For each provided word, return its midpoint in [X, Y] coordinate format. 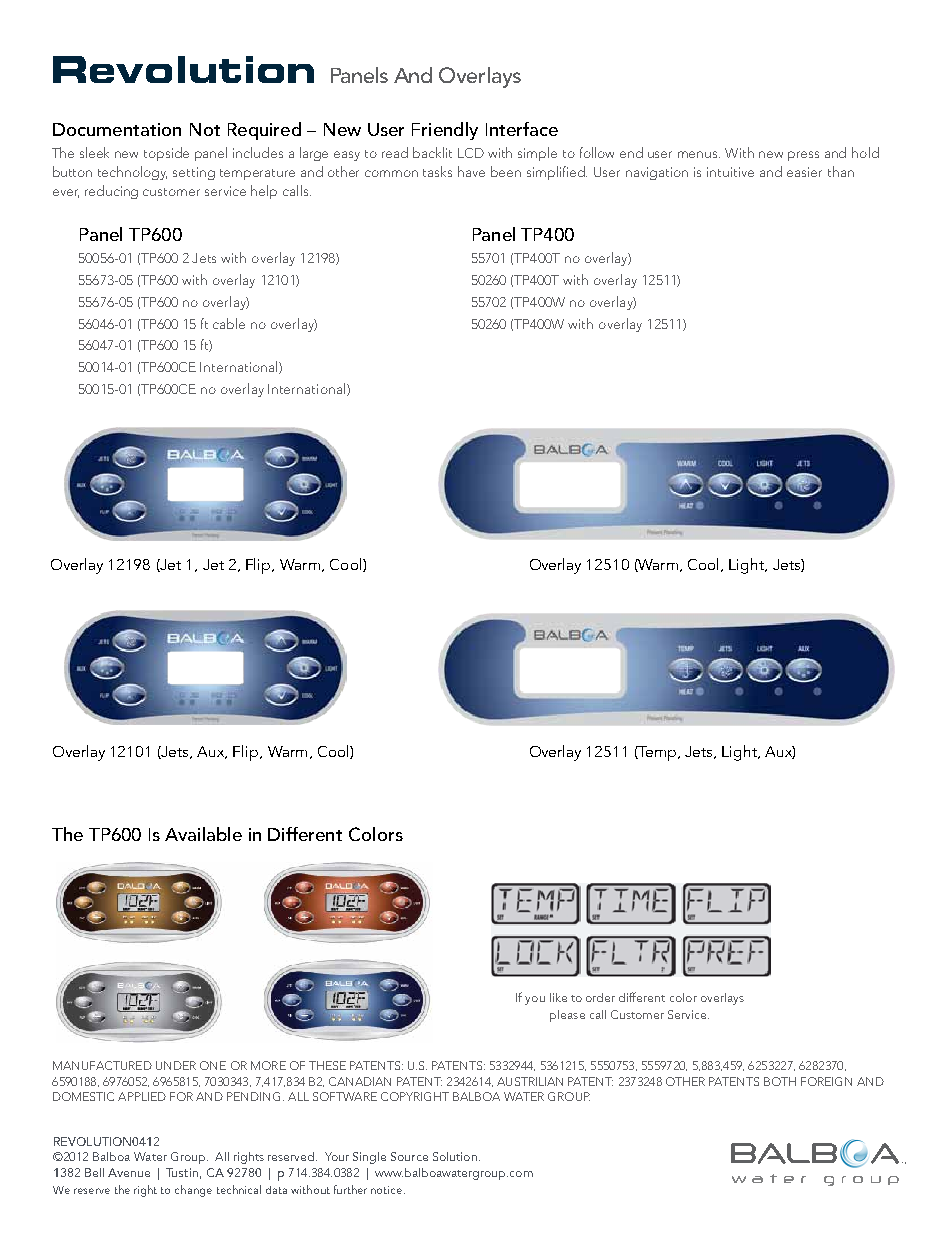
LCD [471, 153]
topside [166, 154]
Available [203, 834]
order [600, 997]
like [558, 997]
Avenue [129, 1172]
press [803, 156]
